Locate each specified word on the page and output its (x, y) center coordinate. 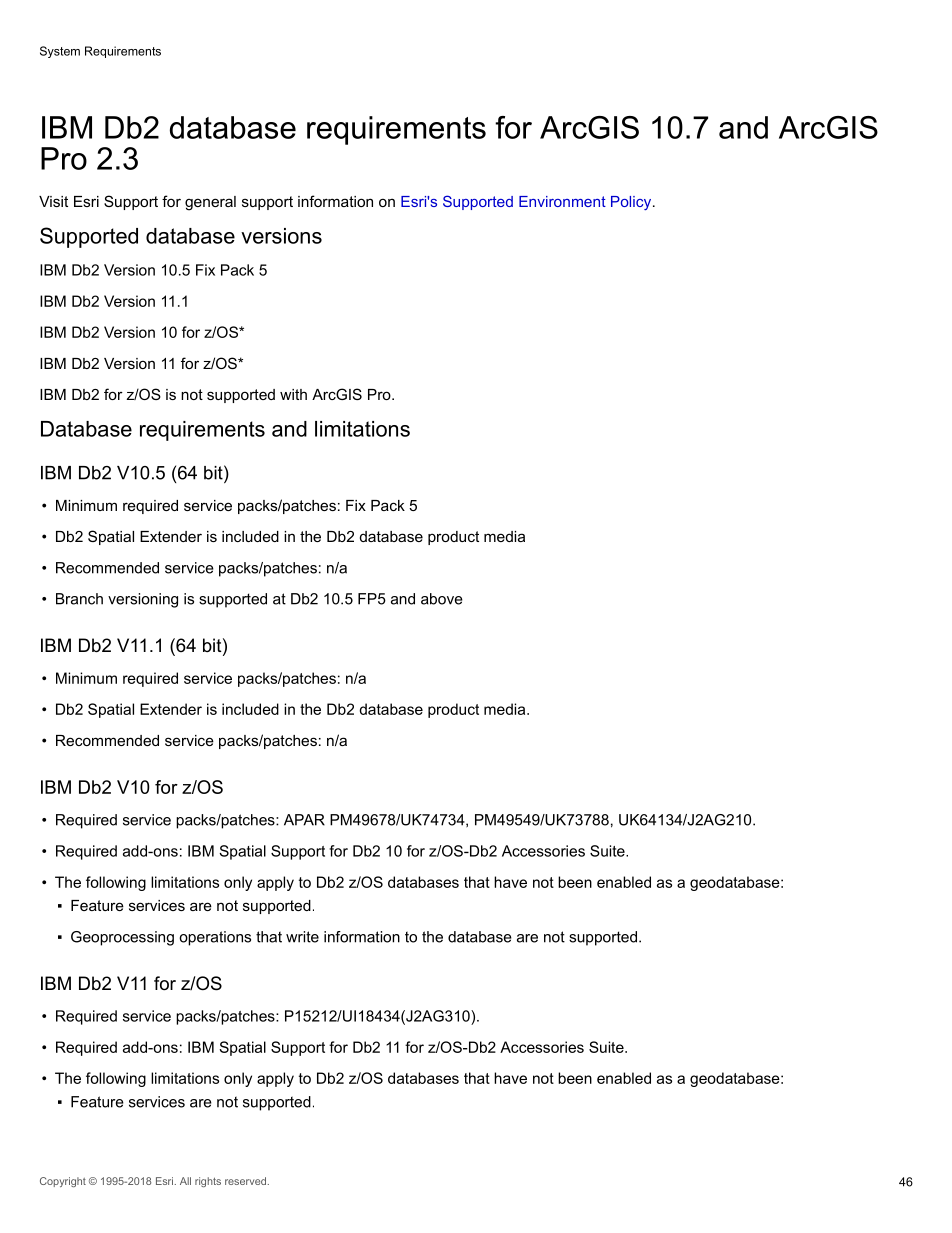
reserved (245, 1181)
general (210, 203)
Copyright (63, 1182)
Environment (562, 201)
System (60, 52)
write (302, 937)
